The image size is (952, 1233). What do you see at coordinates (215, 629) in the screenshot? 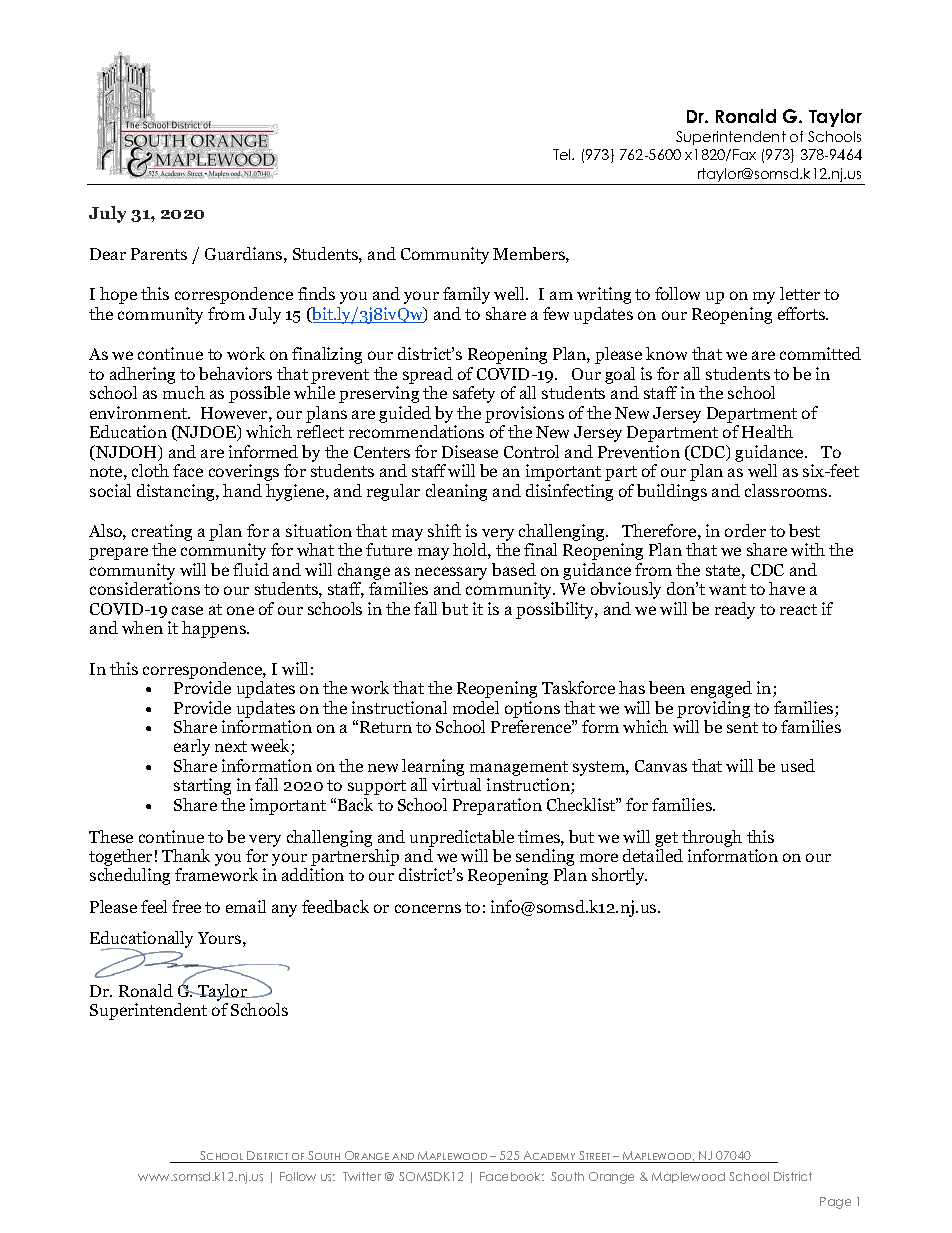
I see `happens` at bounding box center [215, 629].
